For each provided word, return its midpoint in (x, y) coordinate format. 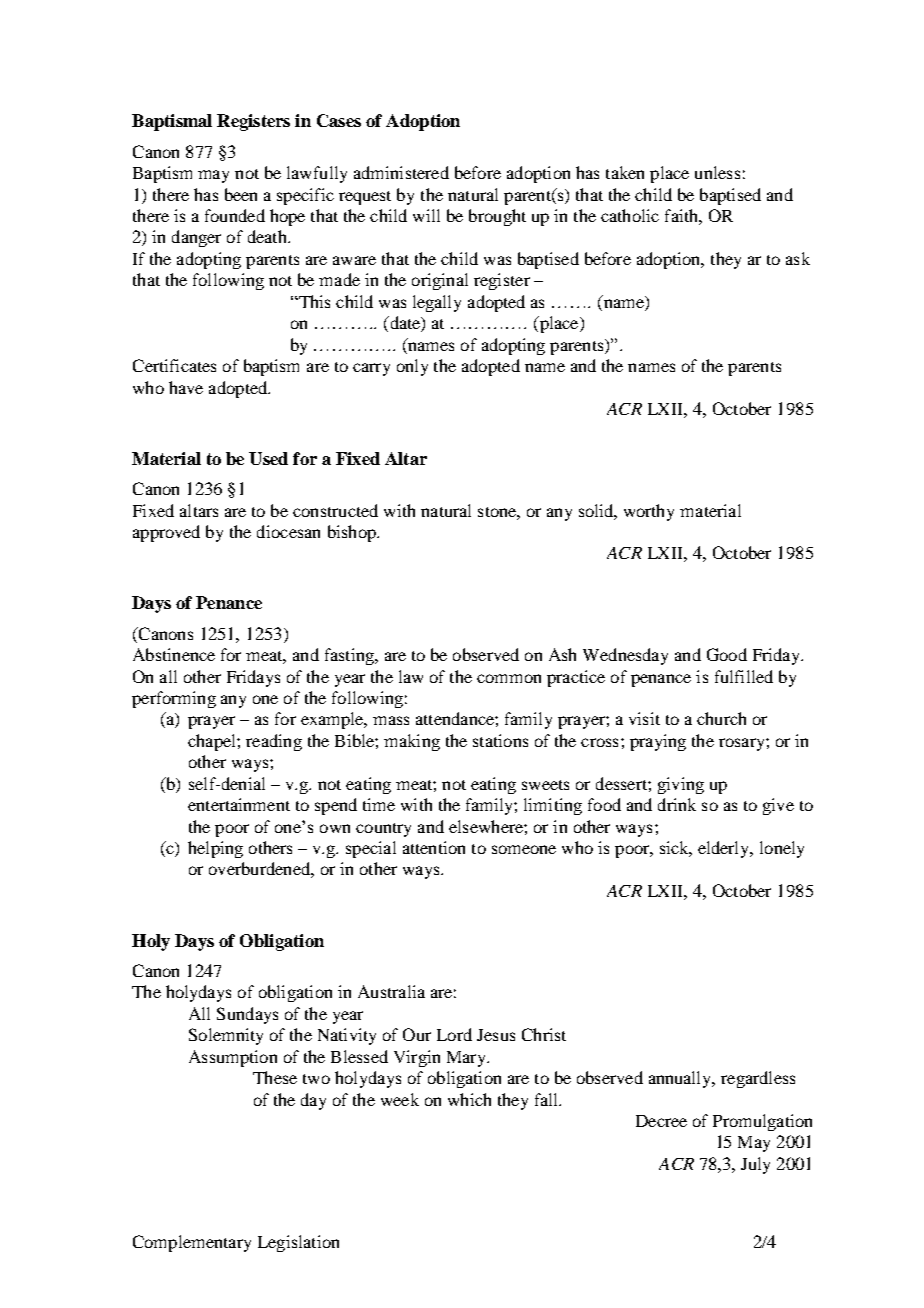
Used (268, 458)
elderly (725, 849)
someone (524, 849)
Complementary (192, 1243)
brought (497, 217)
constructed (335, 510)
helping (215, 849)
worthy (649, 512)
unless (717, 172)
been (241, 194)
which (469, 1099)
